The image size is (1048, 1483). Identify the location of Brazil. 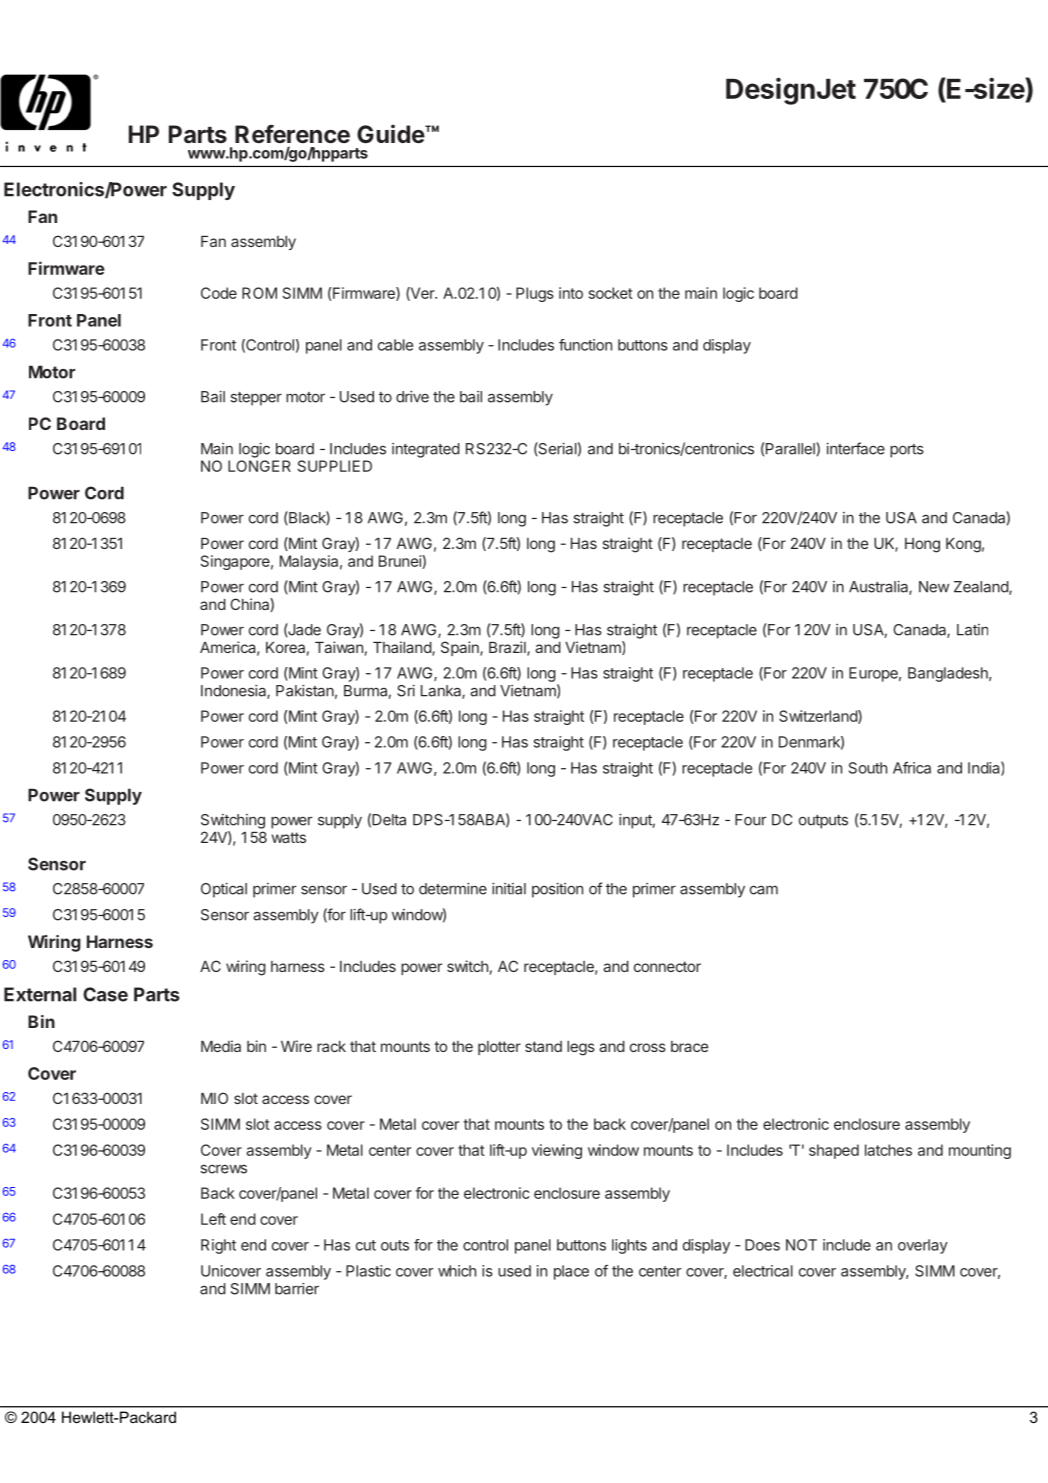
(508, 648).
